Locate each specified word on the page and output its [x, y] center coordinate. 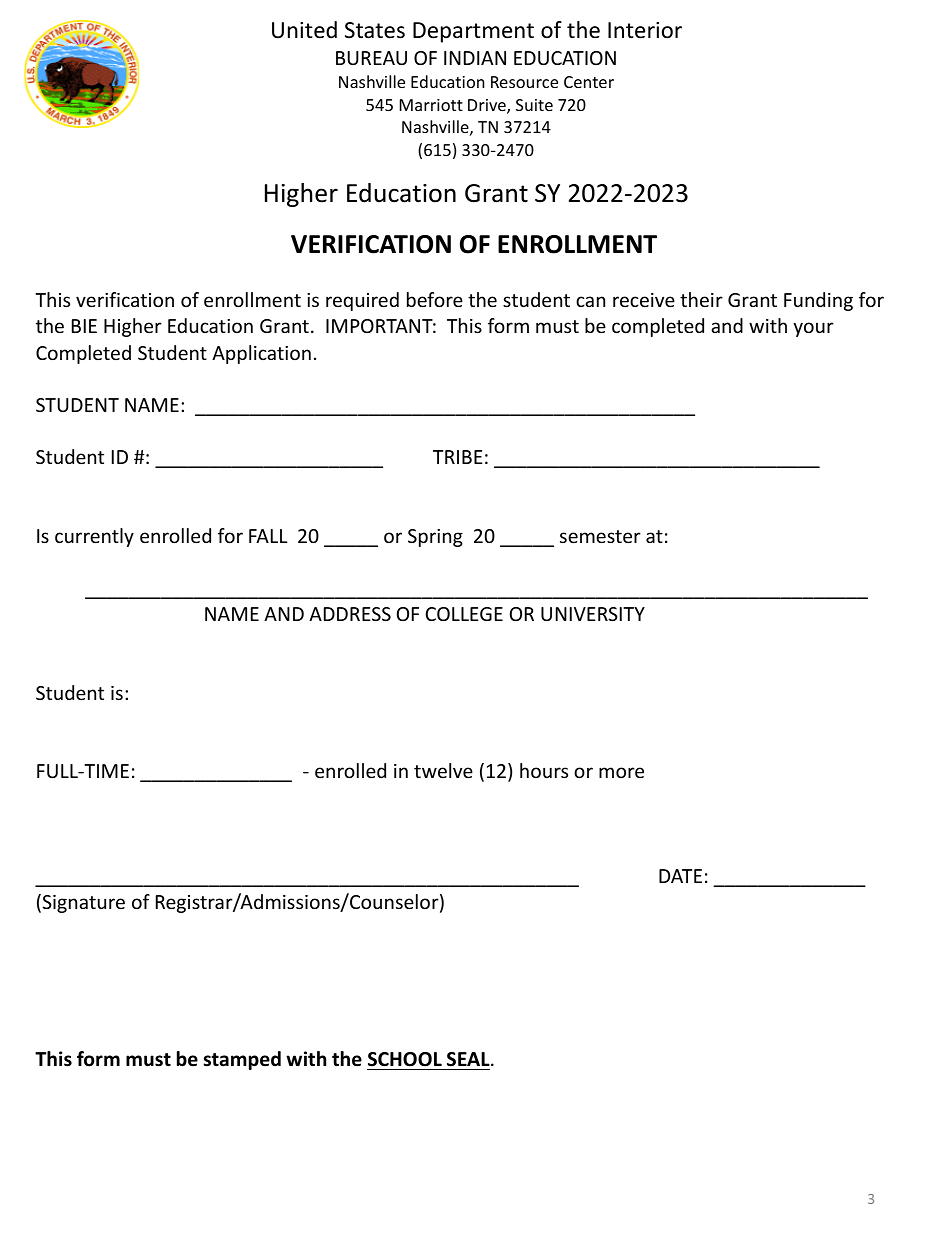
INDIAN [475, 58]
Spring [435, 538]
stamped [242, 1060]
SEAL [469, 1059]
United [304, 30]
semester [600, 536]
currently [94, 537]
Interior [645, 30]
